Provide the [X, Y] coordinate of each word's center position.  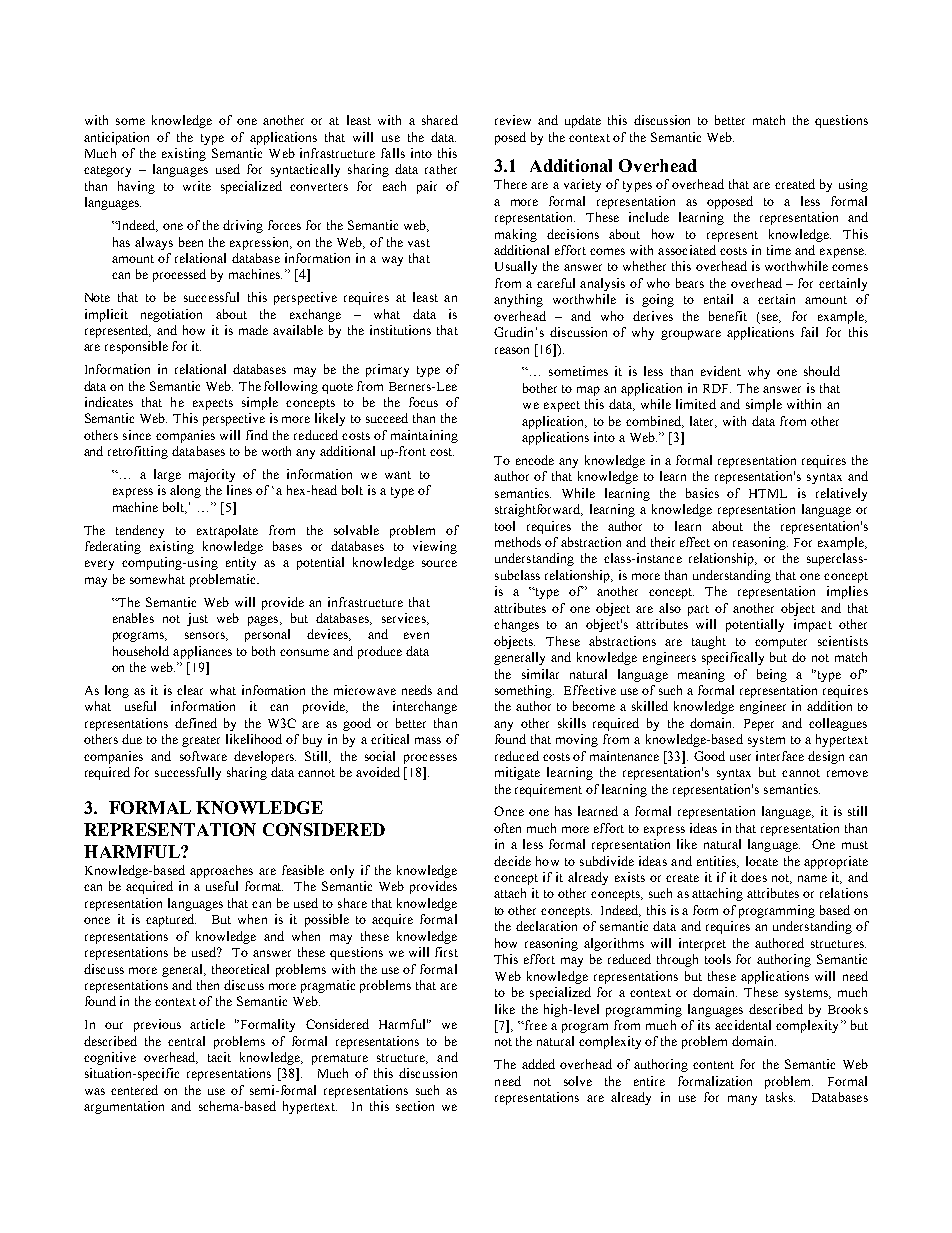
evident [721, 371]
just [197, 619]
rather [441, 169]
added [538, 1064]
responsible [136, 347]
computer [781, 643]
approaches [221, 871]
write [197, 186]
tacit [219, 1057]
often [507, 828]
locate [762, 861]
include [649, 217]
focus [423, 402]
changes [516, 625]
